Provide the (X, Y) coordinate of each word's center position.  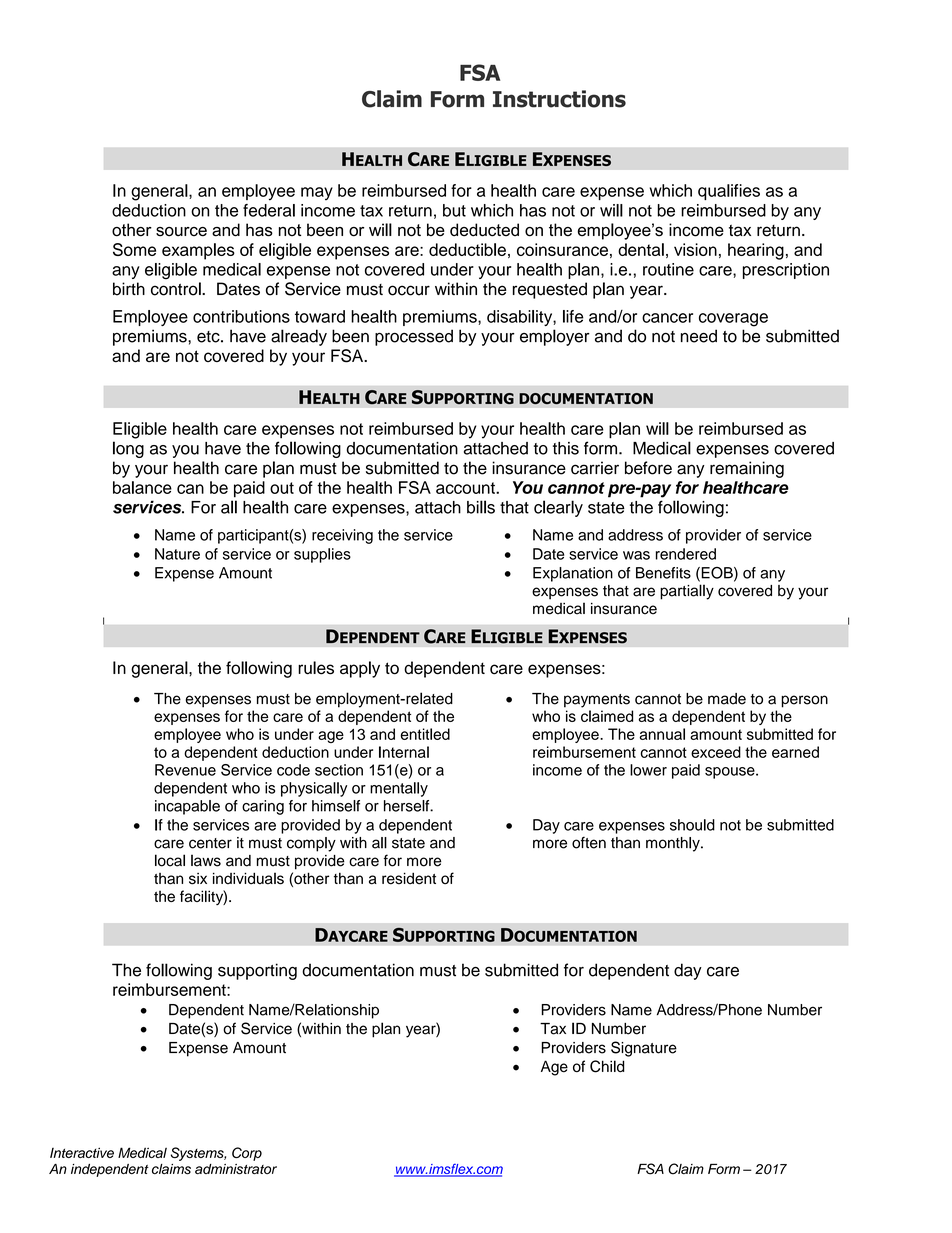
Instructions (559, 99)
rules (316, 668)
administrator (236, 1169)
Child (607, 1066)
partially (687, 592)
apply (360, 669)
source (181, 232)
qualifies (729, 192)
